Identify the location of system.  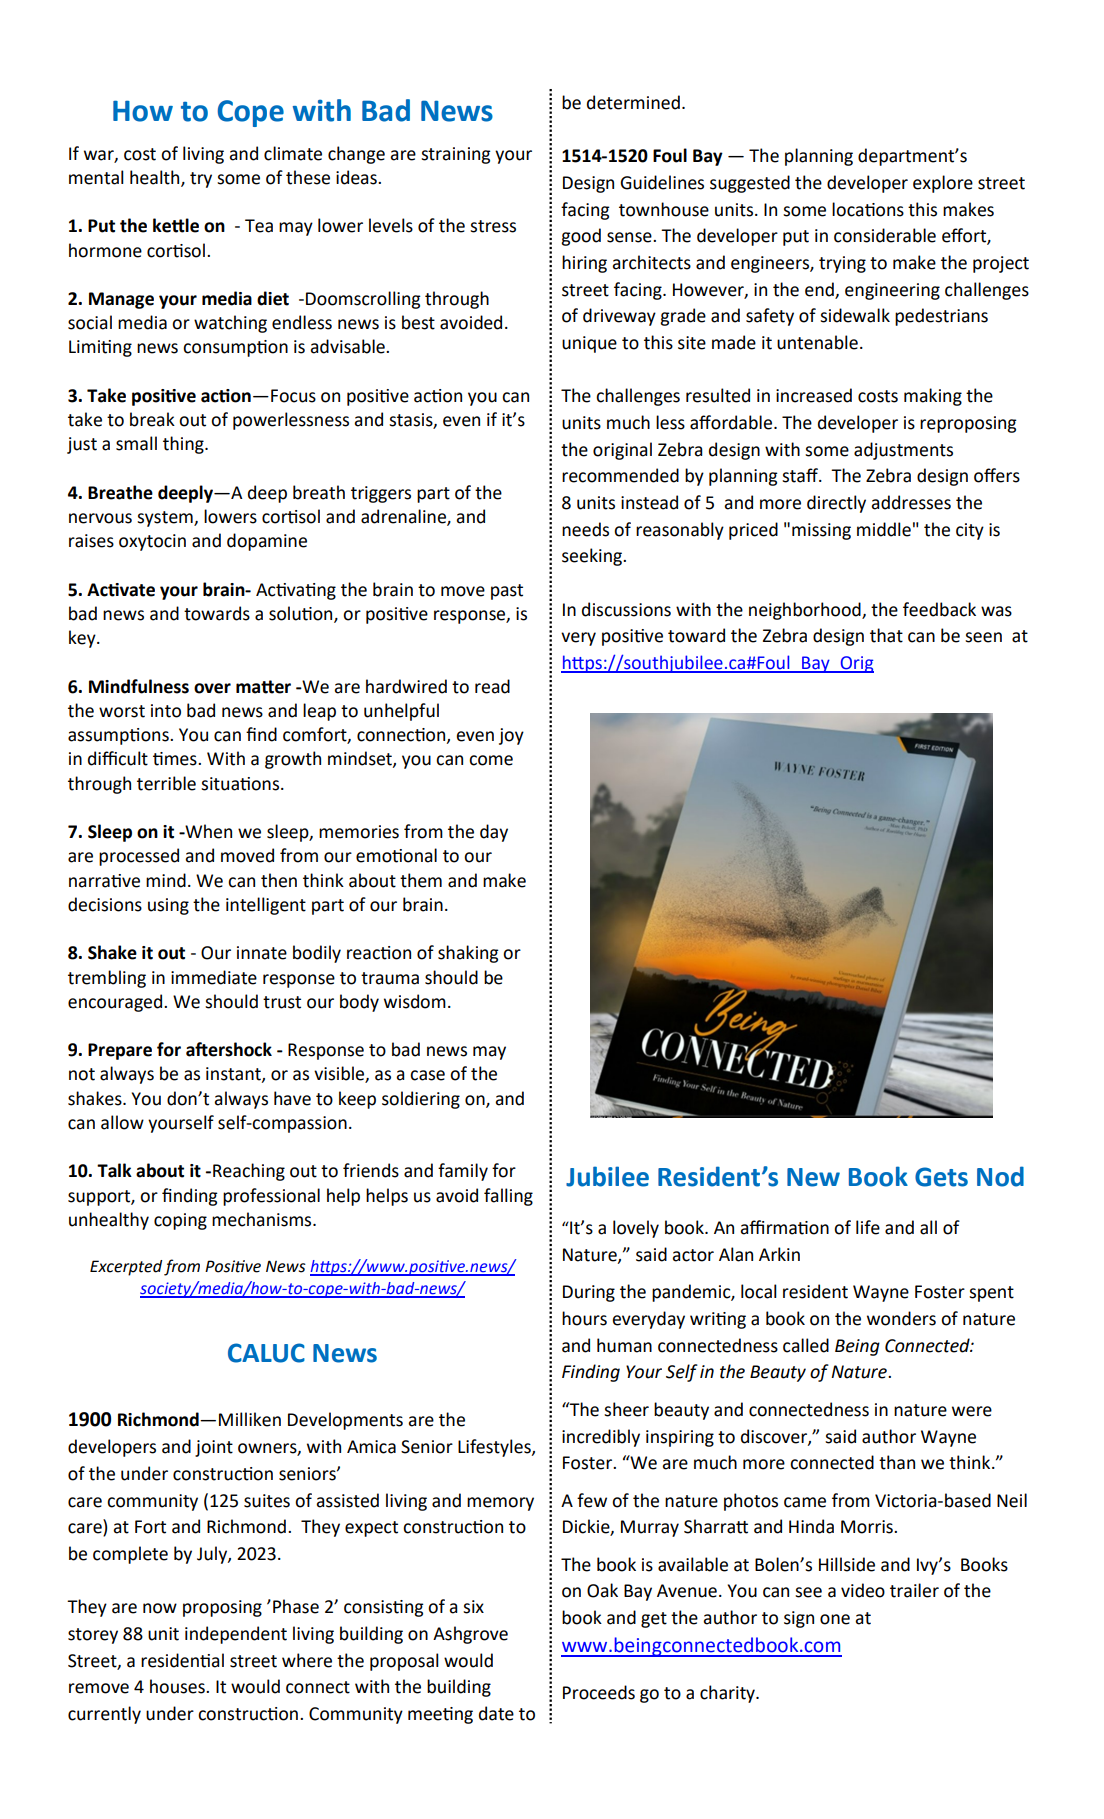
(166, 519).
